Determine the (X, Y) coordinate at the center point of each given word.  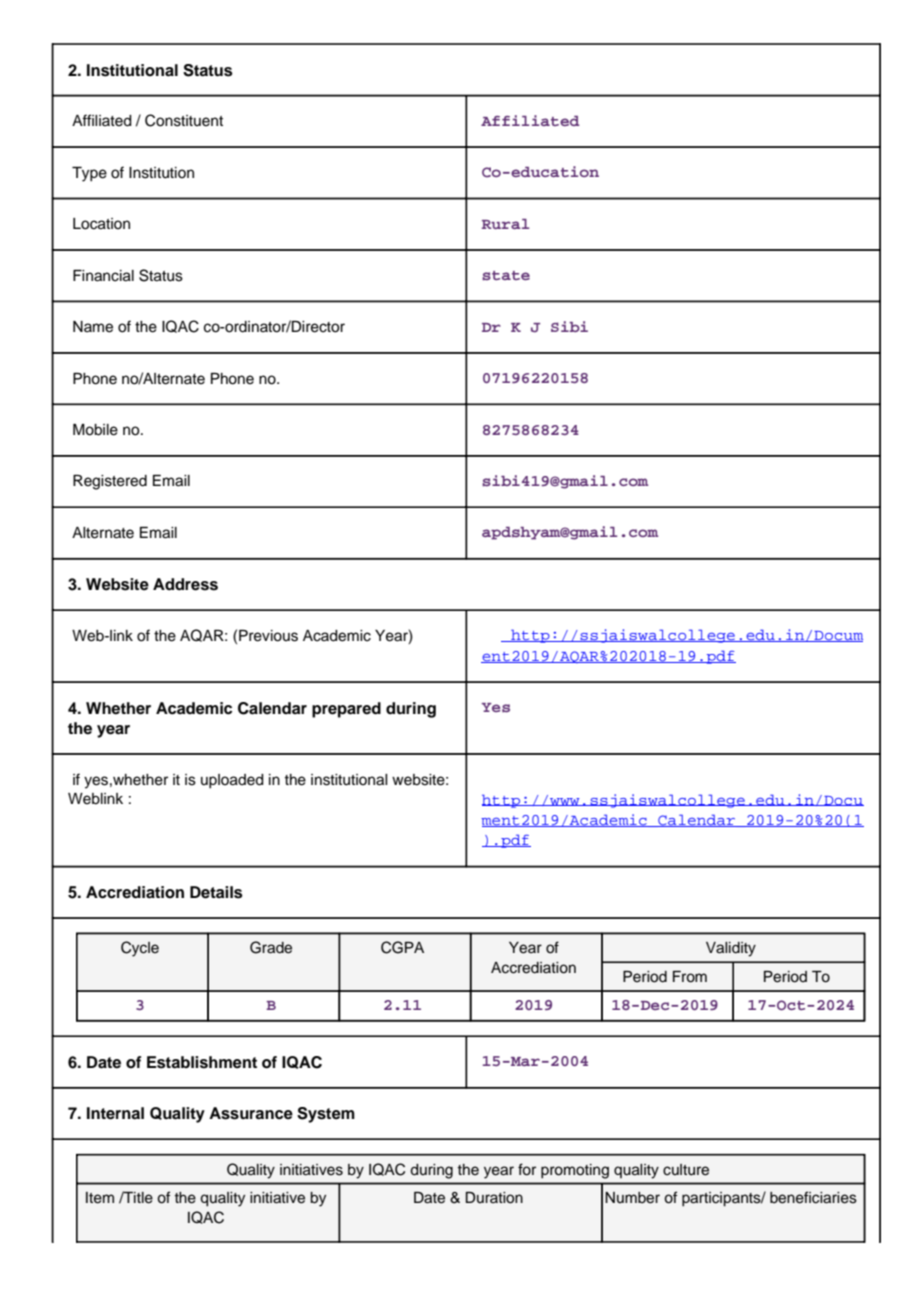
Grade (271, 947)
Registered (110, 482)
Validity (731, 949)
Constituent (184, 120)
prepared (346, 710)
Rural (505, 224)
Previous (268, 636)
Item (100, 1198)
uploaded (232, 781)
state (506, 276)
